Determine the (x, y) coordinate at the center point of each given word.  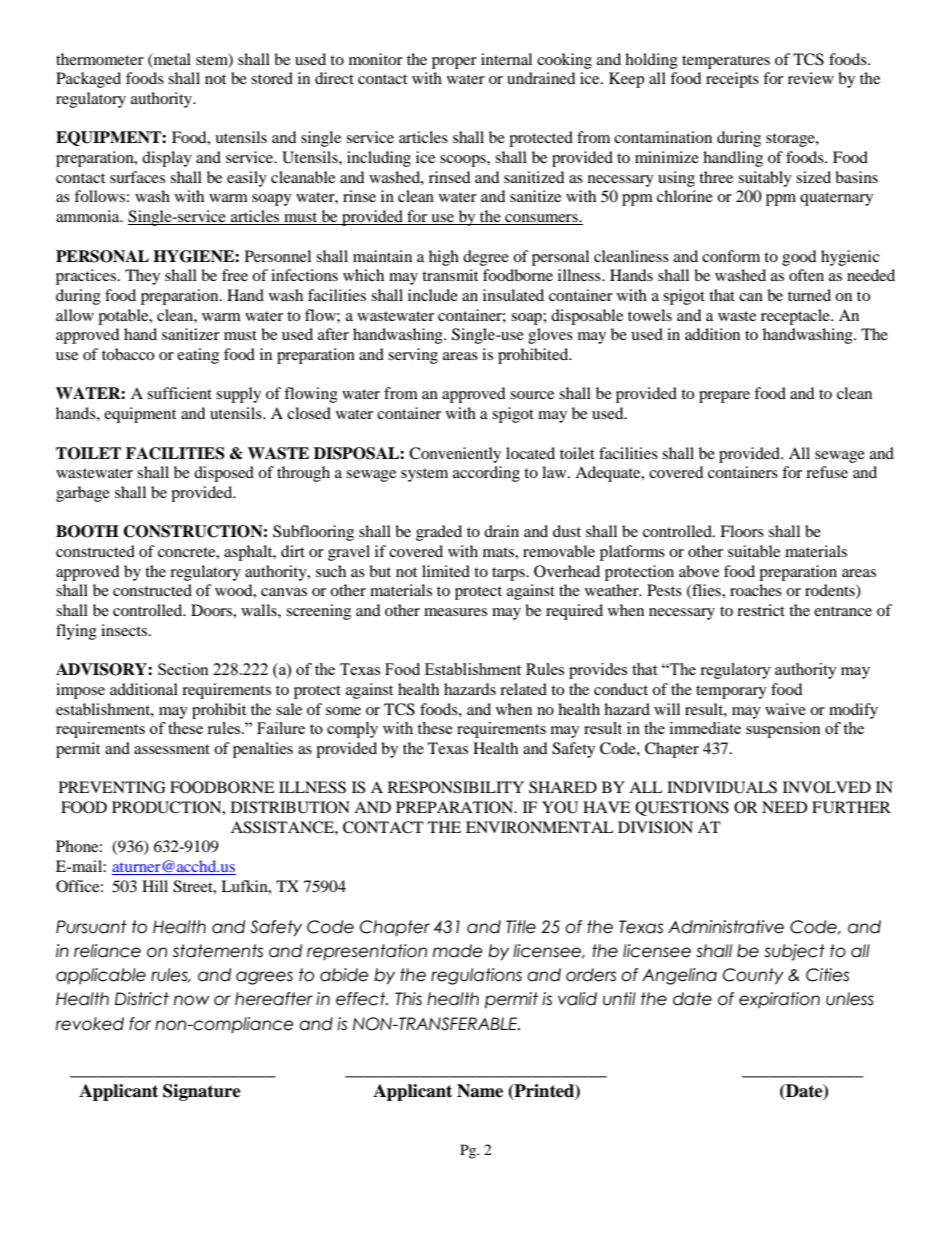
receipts (732, 80)
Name (480, 1091)
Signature (202, 1092)
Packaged (88, 80)
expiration (779, 1000)
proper (454, 63)
